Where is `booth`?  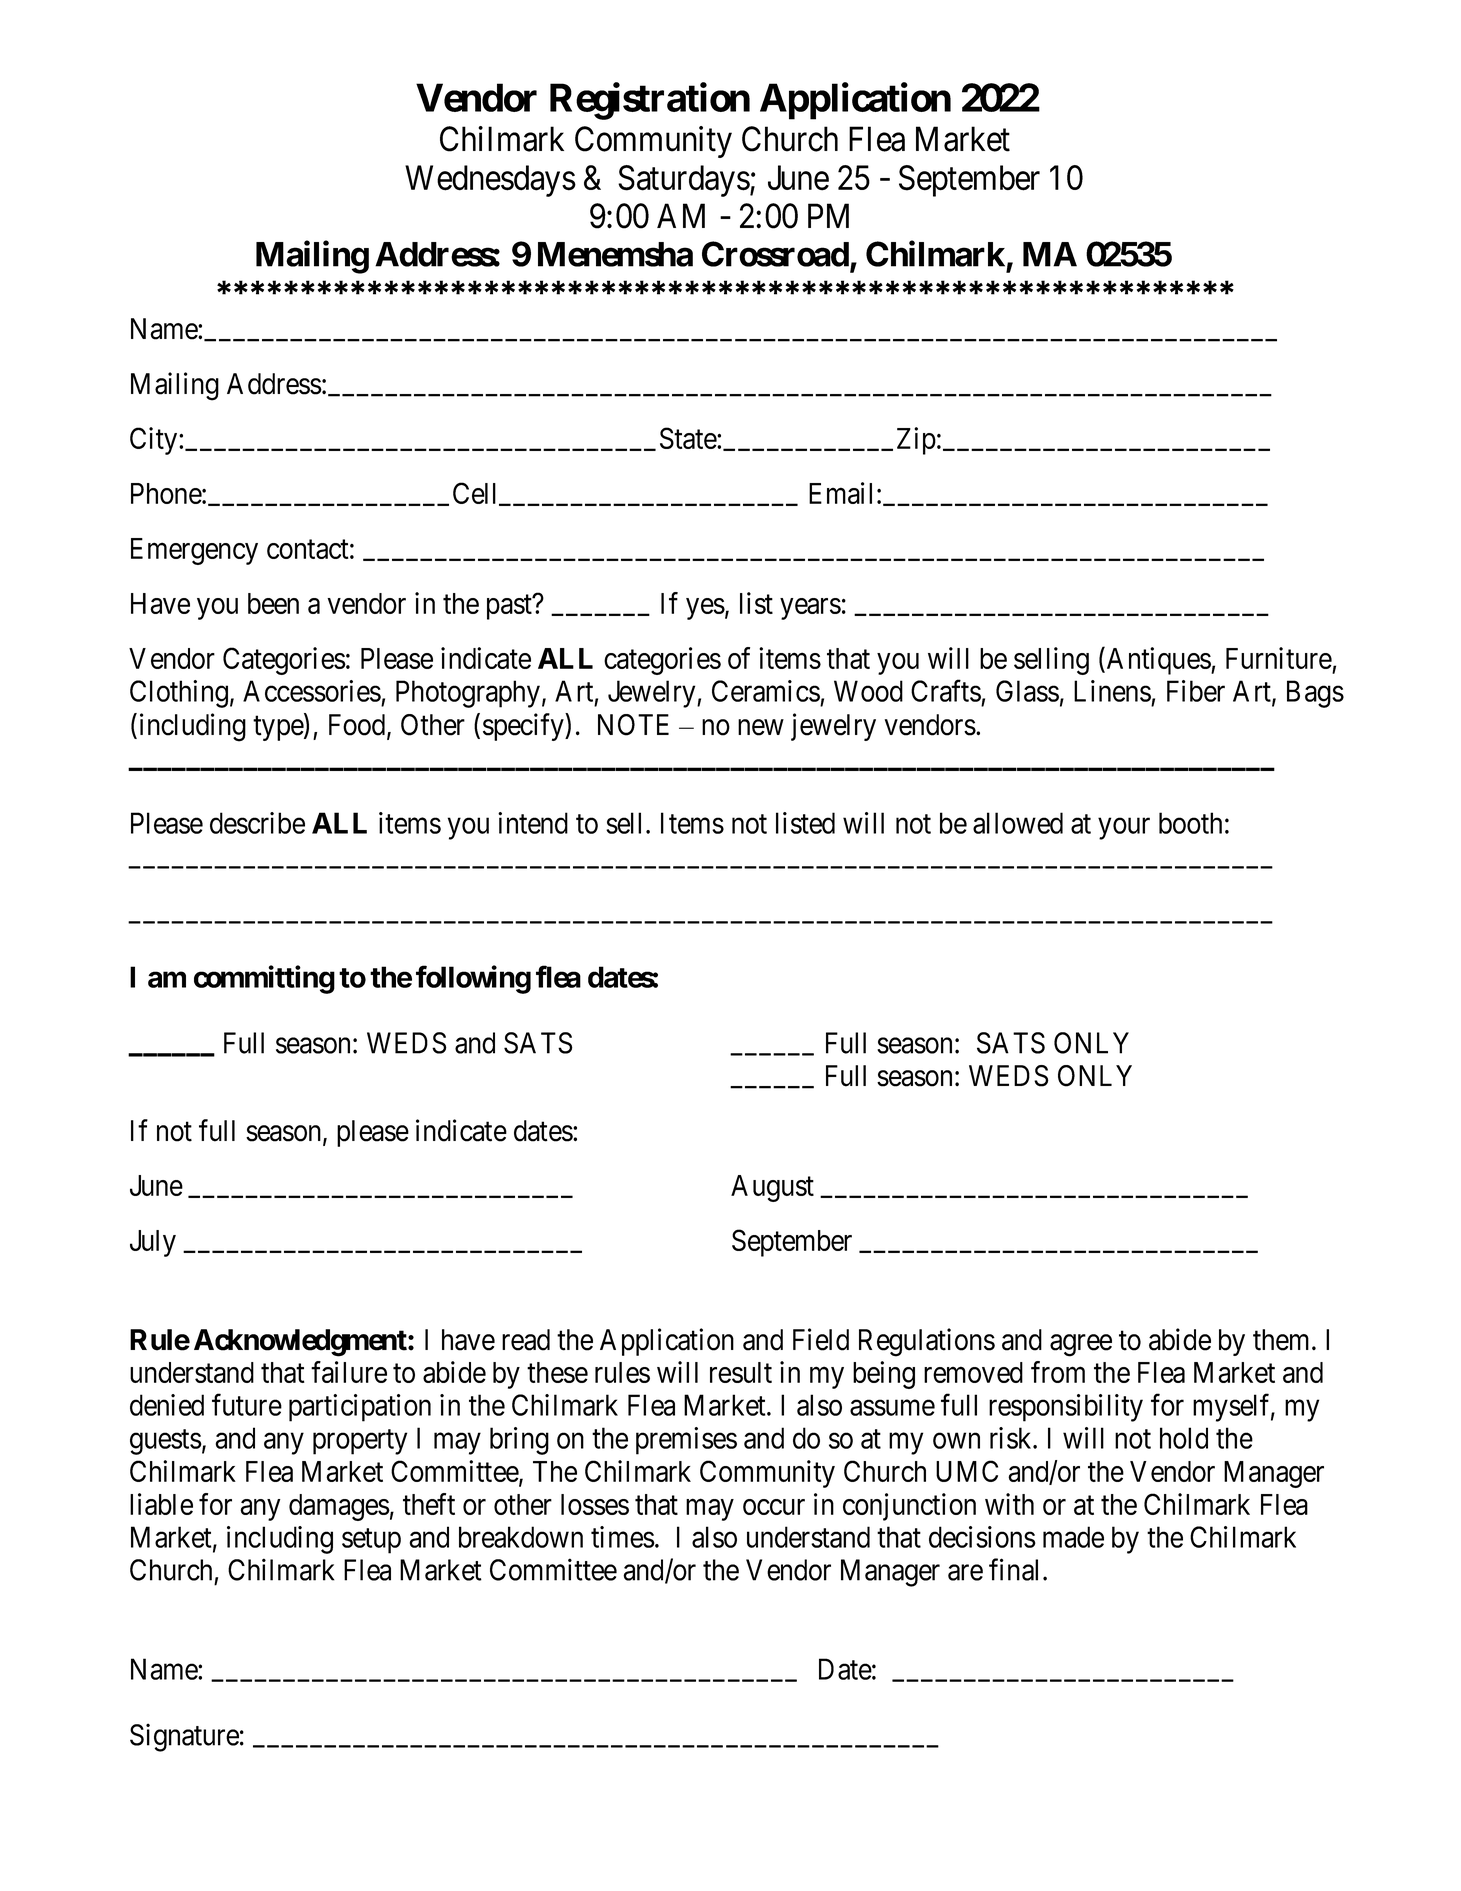
booth is located at coordinates (1190, 823).
